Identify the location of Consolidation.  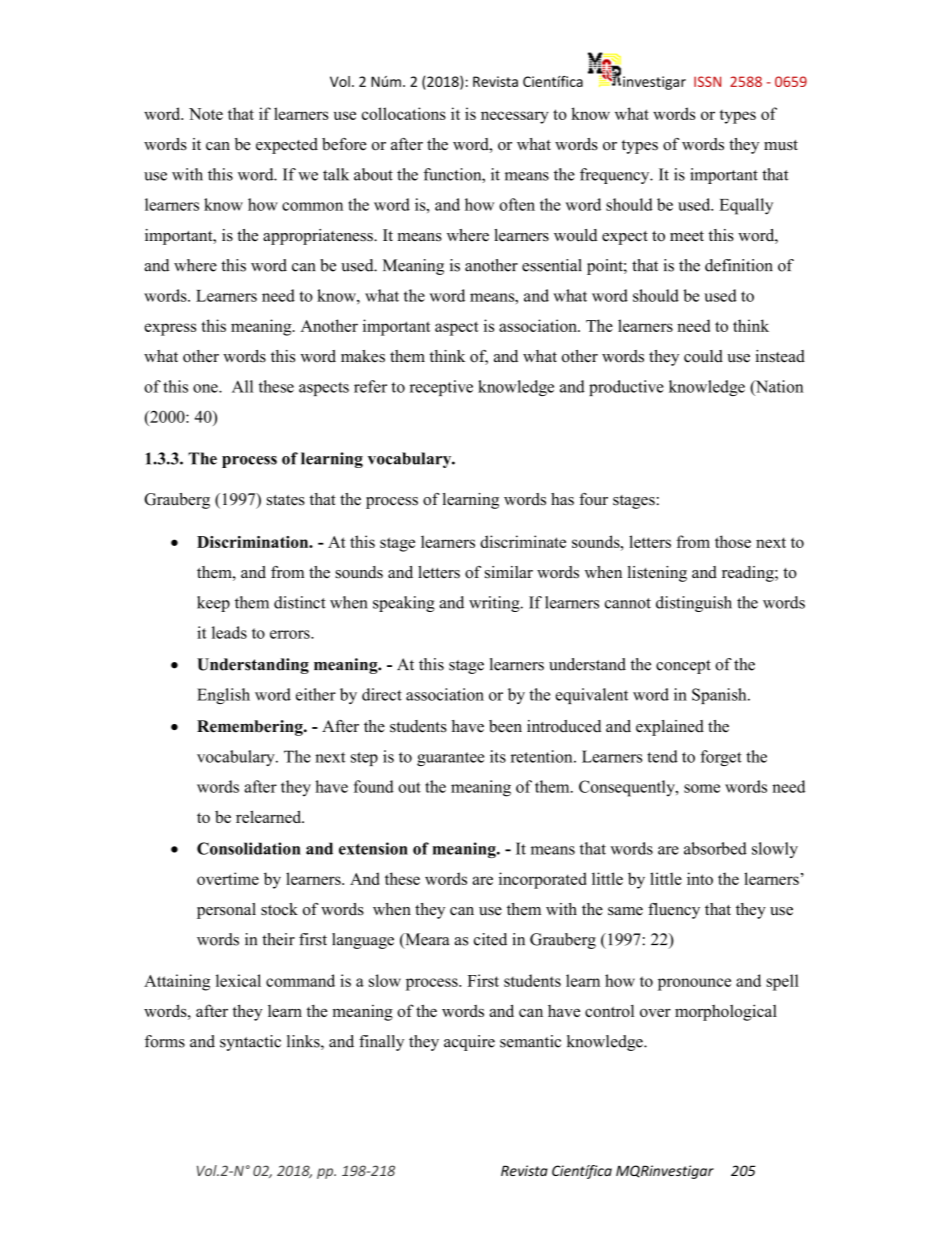
(249, 848).
